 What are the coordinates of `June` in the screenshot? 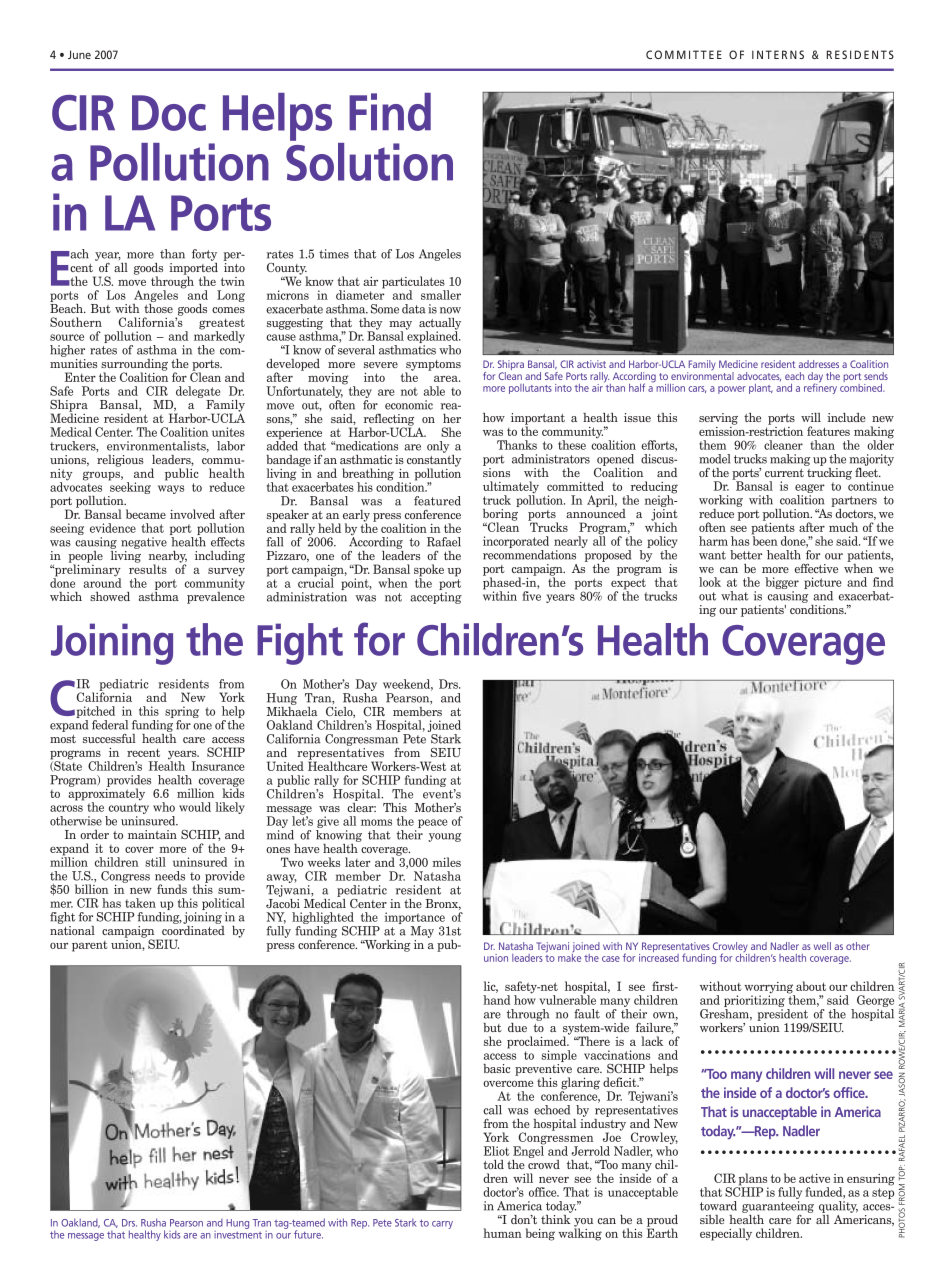 It's located at (79, 54).
